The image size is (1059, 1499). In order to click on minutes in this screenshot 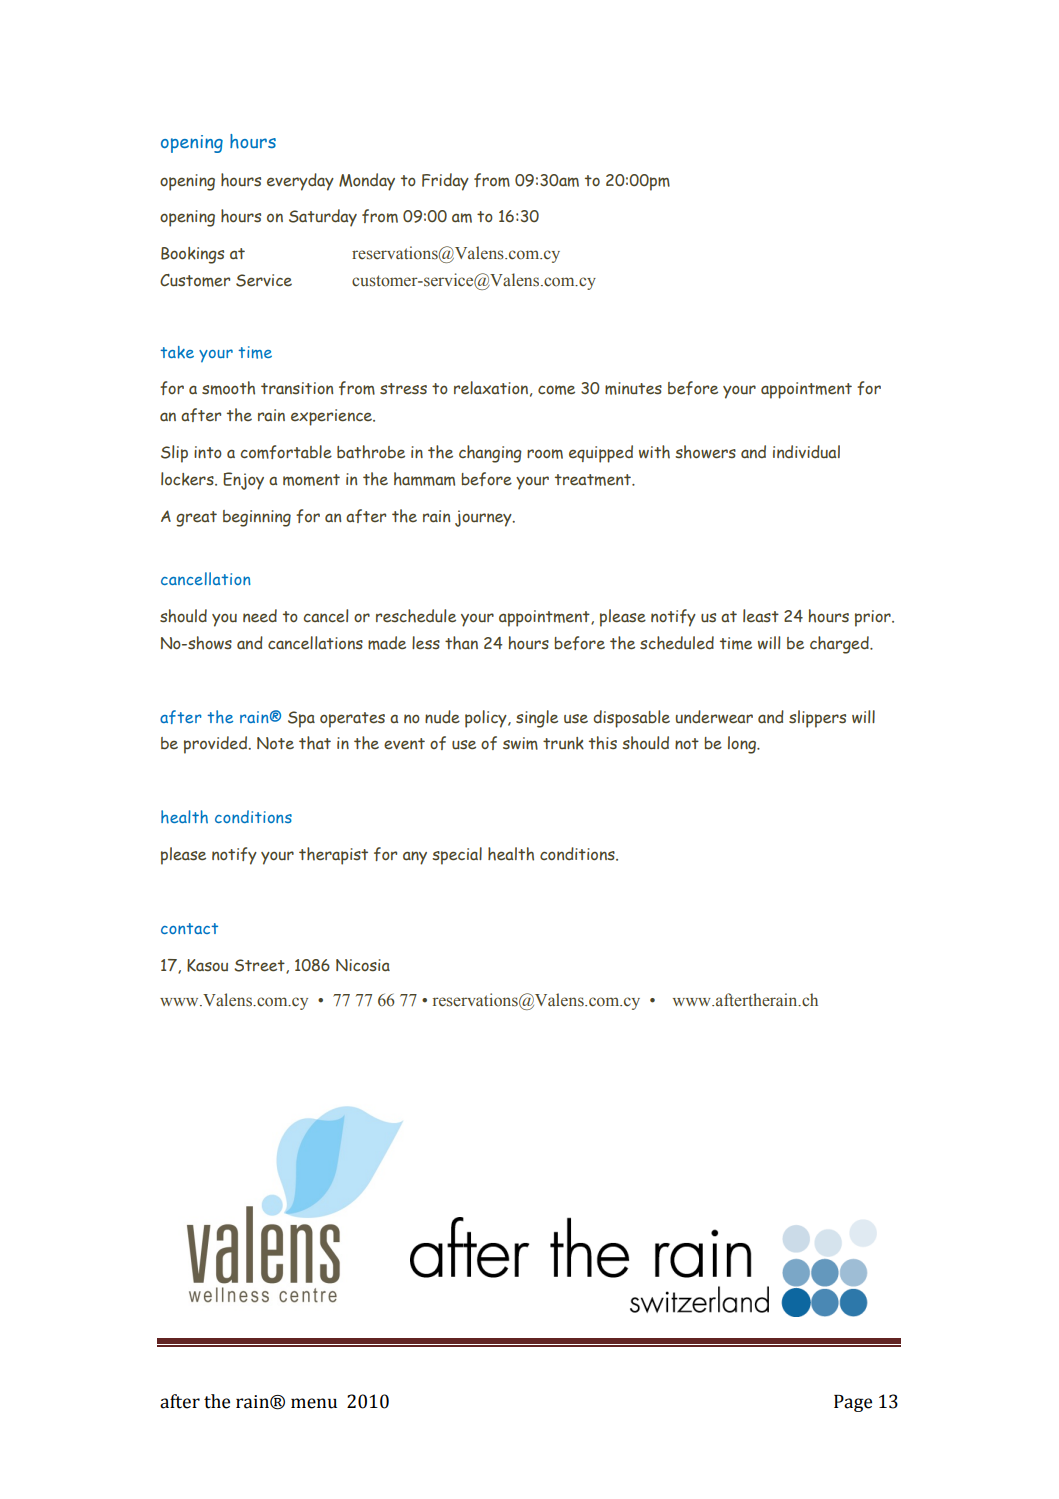, I will do `click(633, 388)`.
